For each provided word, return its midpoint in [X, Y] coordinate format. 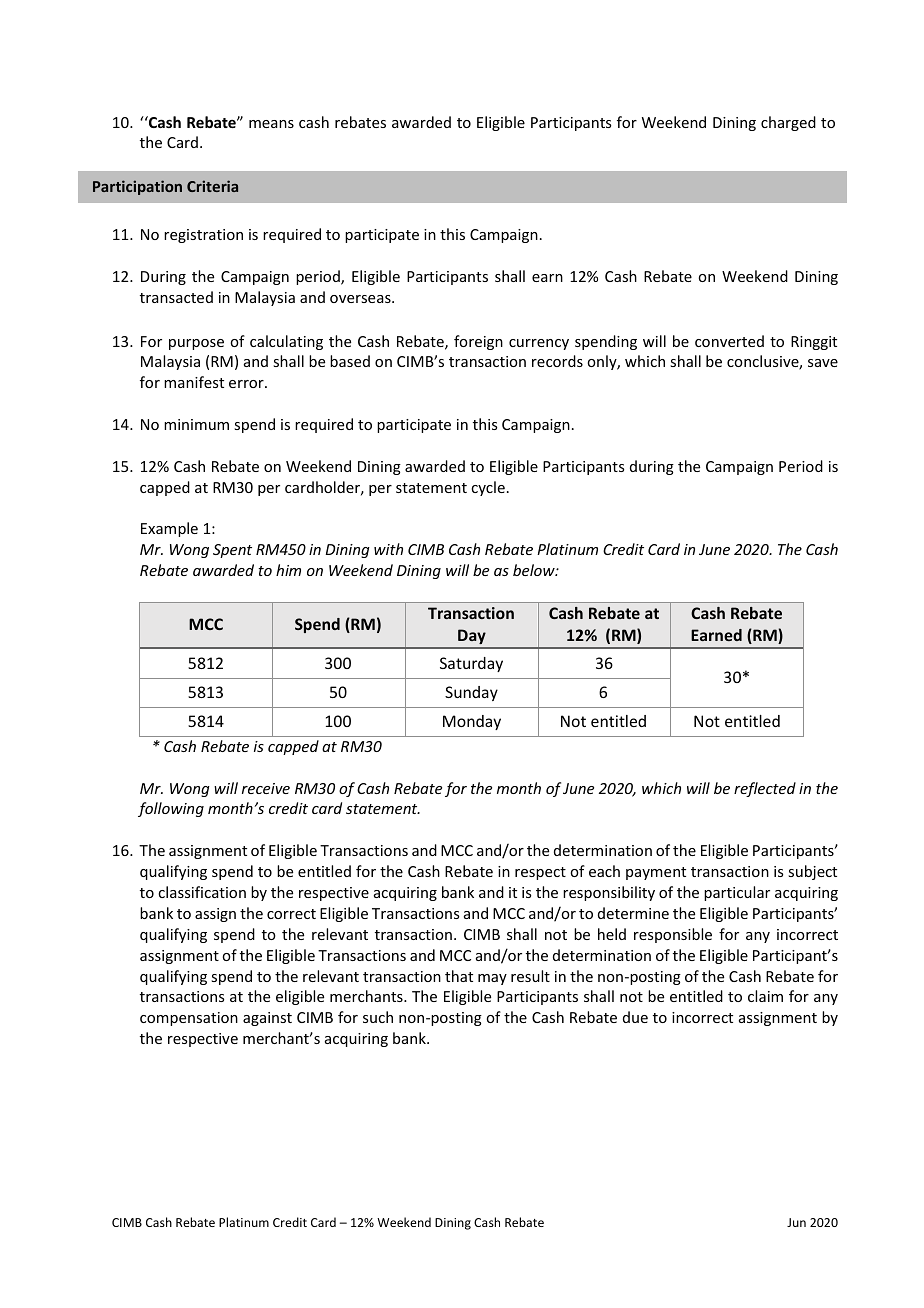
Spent [232, 551]
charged [788, 123]
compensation [189, 1019]
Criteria [212, 186]
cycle [488, 488]
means [271, 124]
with [388, 549]
